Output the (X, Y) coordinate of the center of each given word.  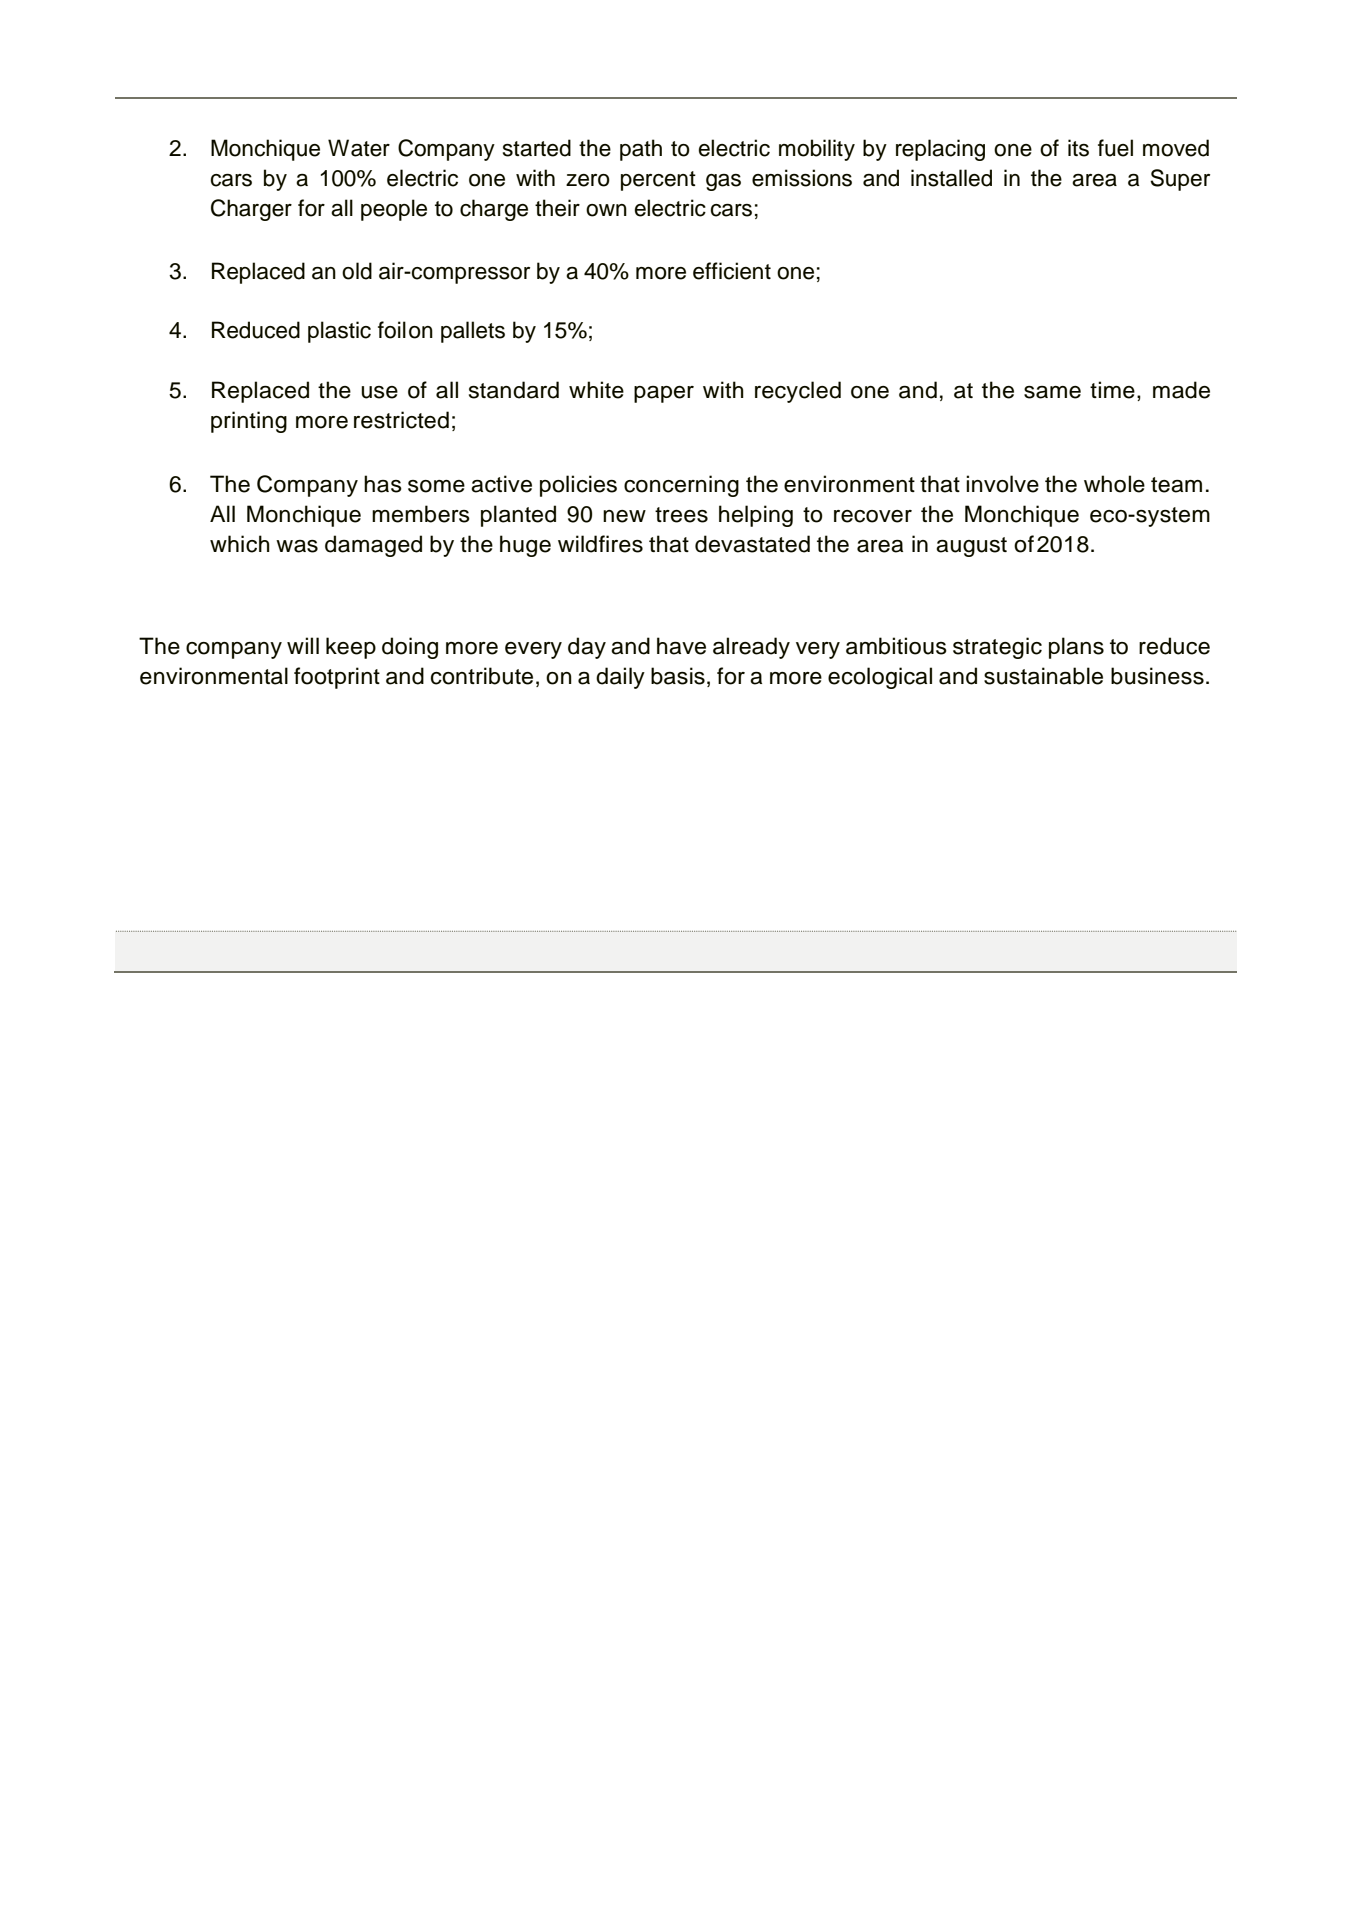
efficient (732, 271)
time (1112, 390)
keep (351, 648)
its (1078, 148)
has (383, 484)
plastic (339, 332)
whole (1114, 484)
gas (723, 182)
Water (359, 148)
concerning (681, 486)
